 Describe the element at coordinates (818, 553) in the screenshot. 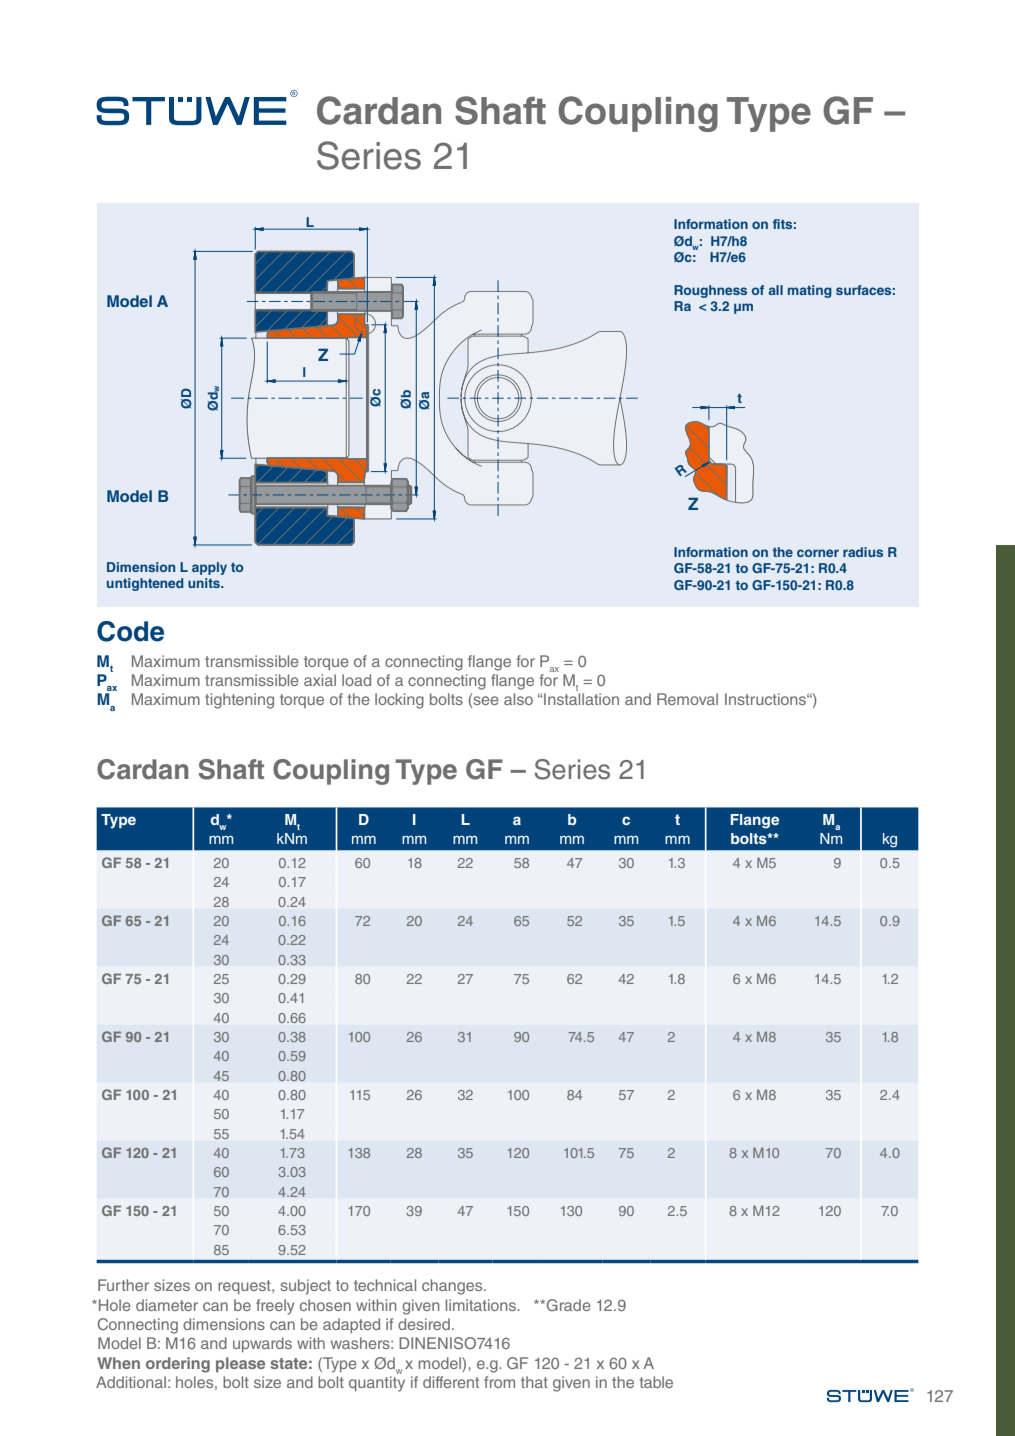

I see `corner` at that location.
